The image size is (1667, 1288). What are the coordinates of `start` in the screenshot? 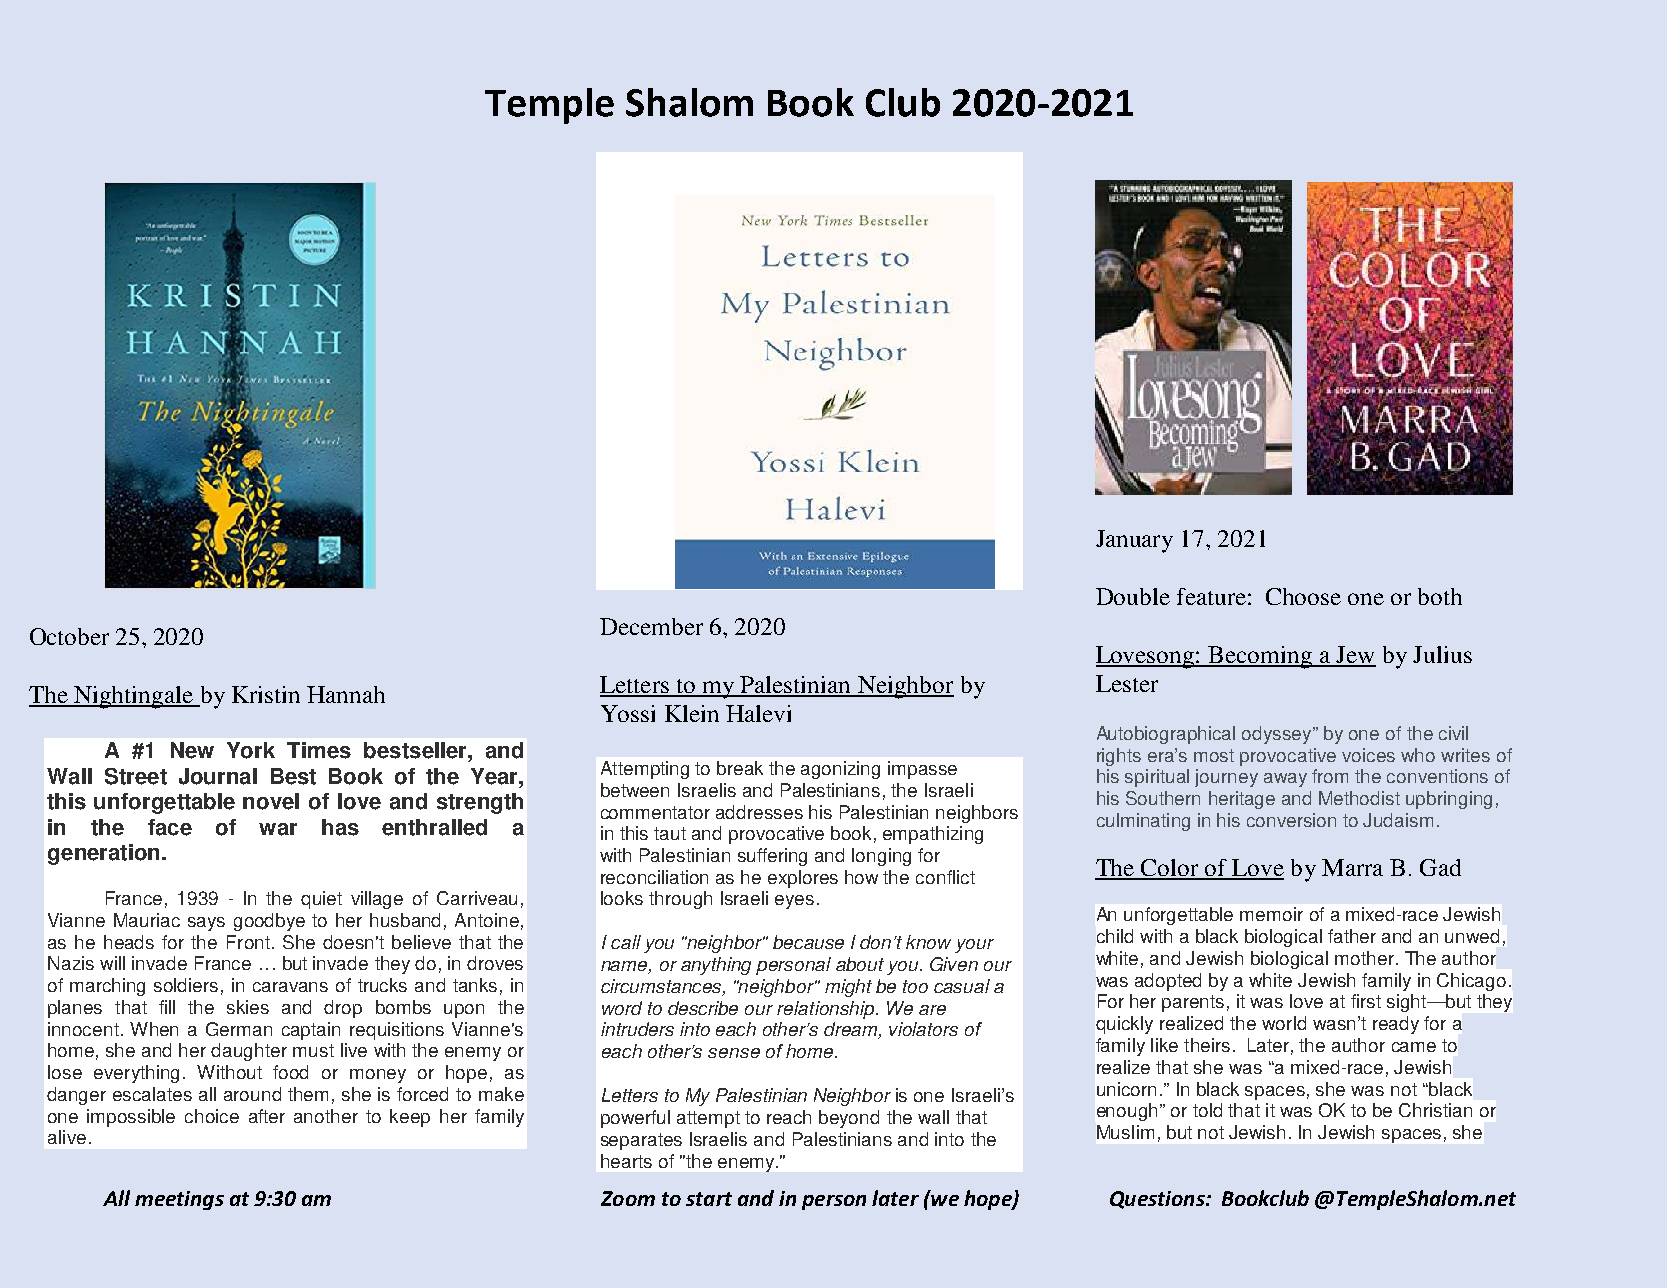 It's located at (709, 1199).
